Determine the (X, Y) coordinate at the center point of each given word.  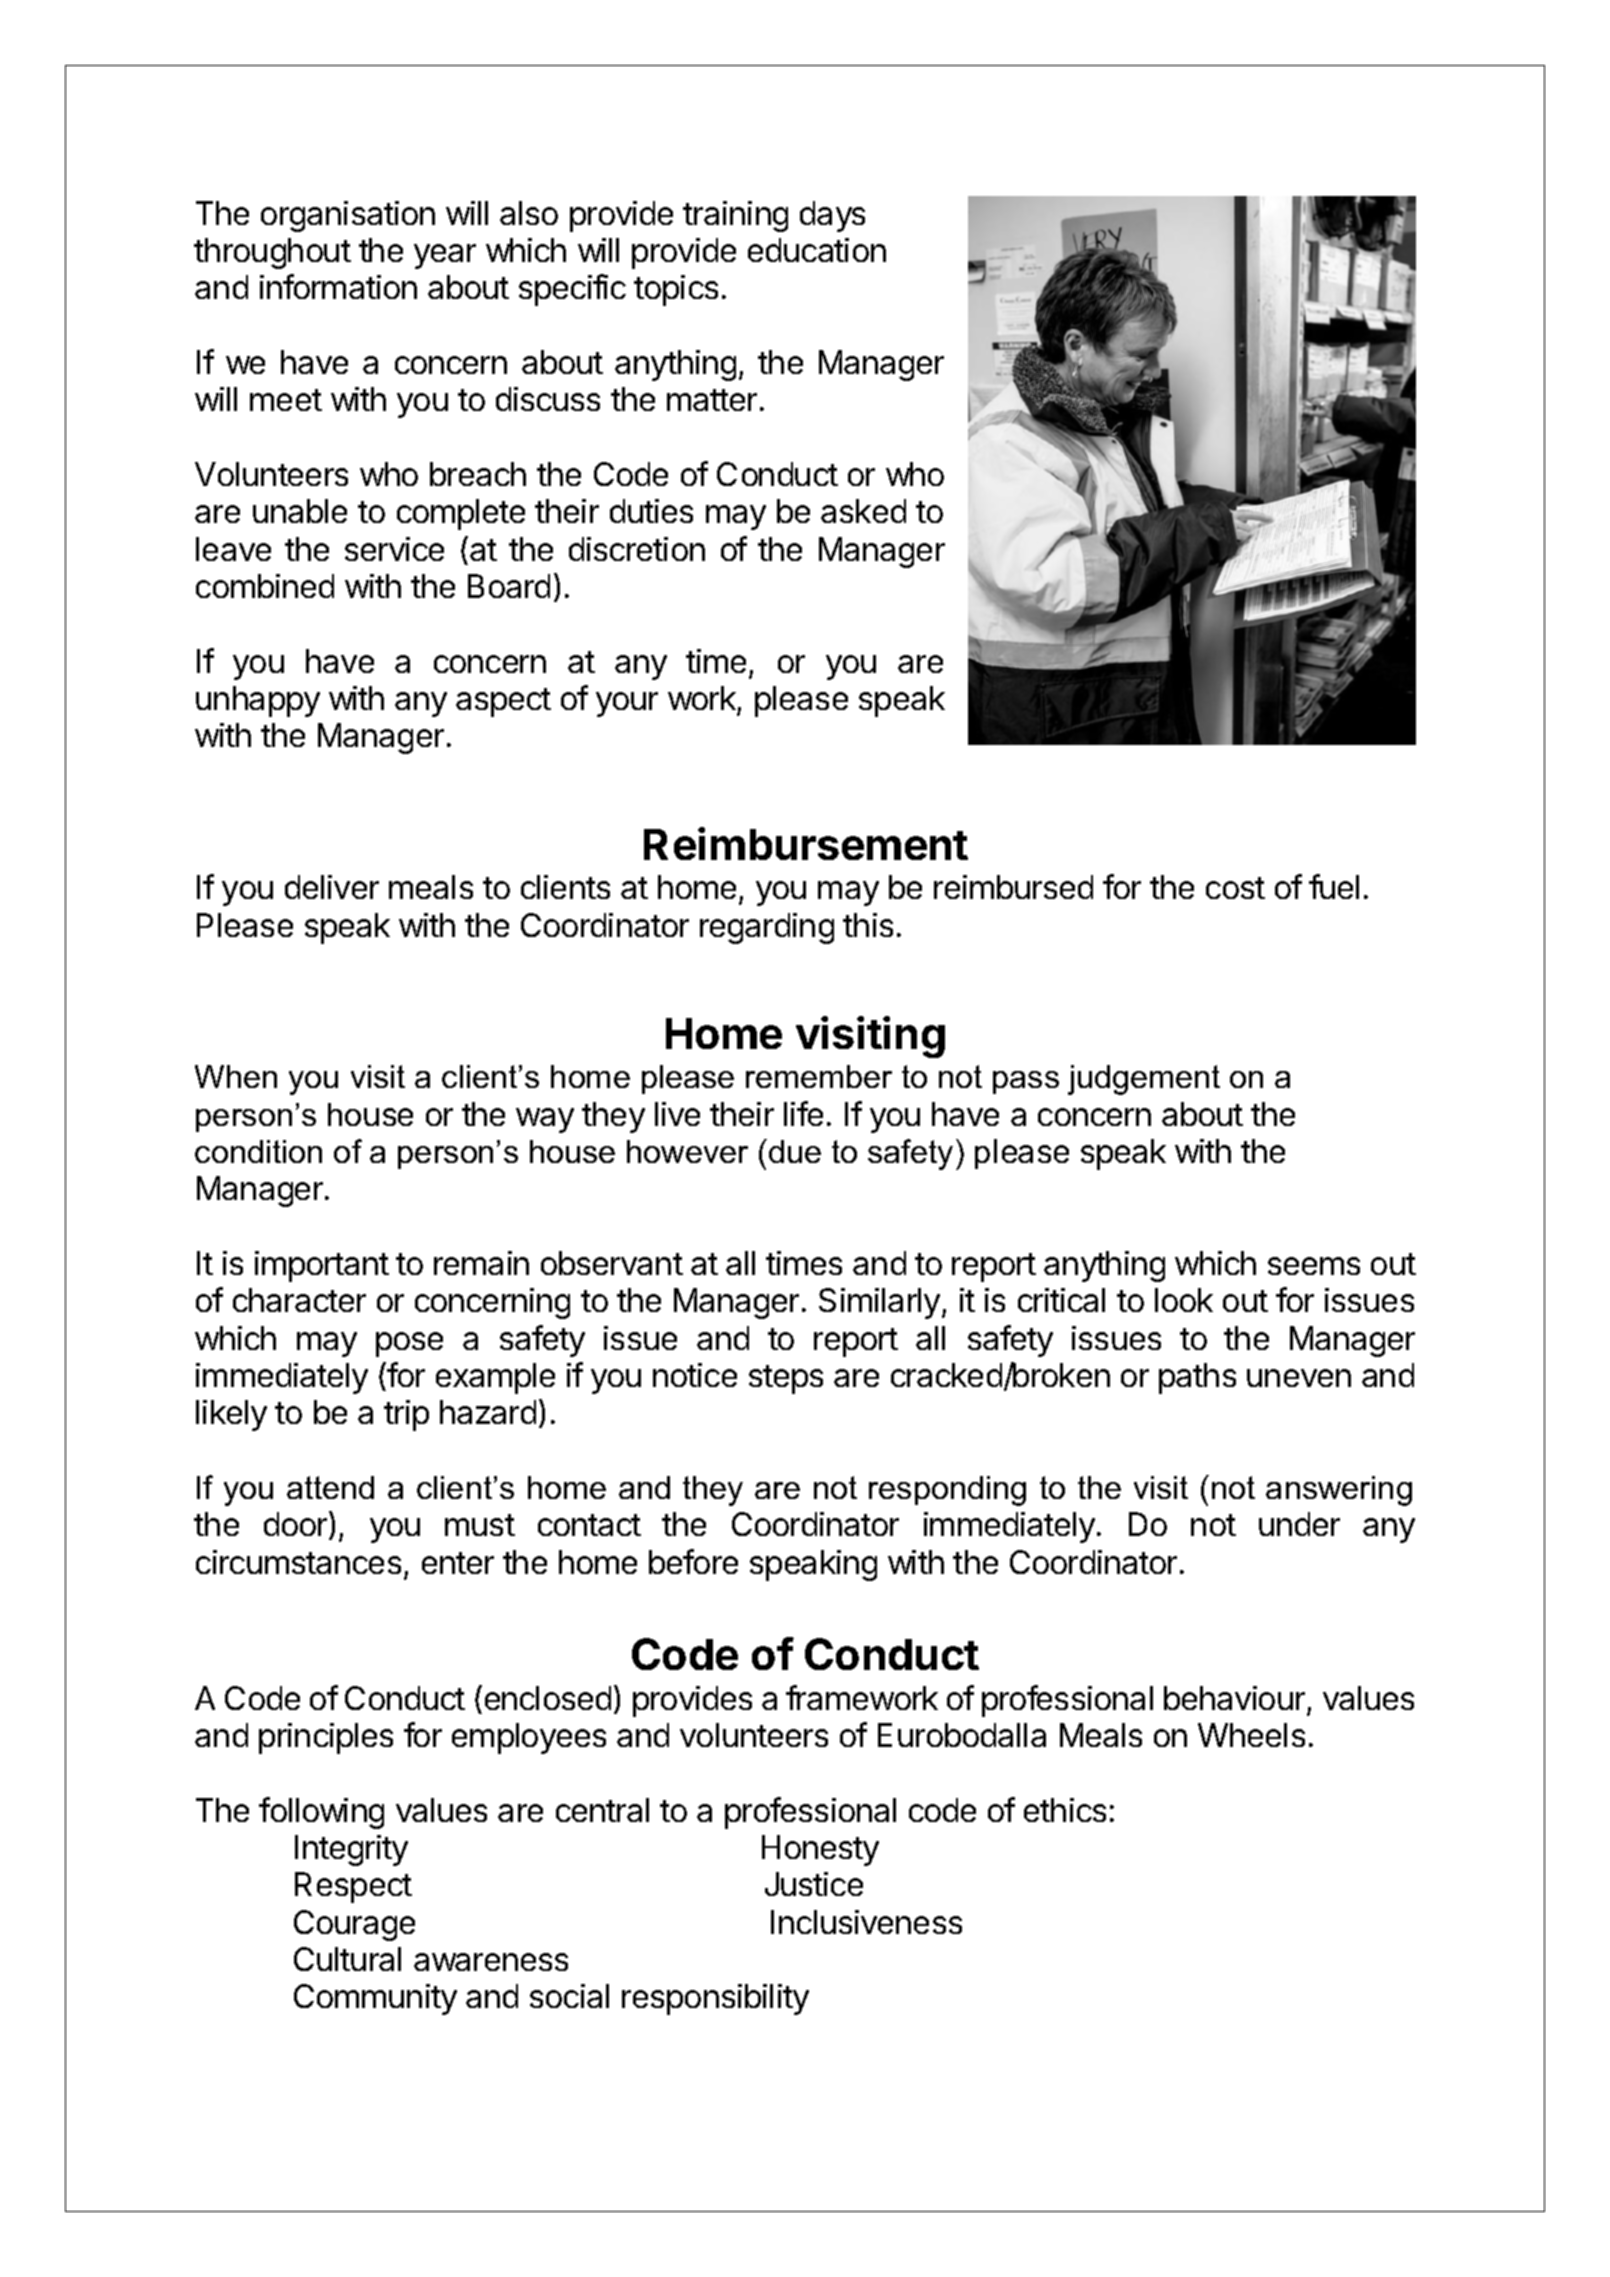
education (817, 250)
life (803, 1113)
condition (258, 1151)
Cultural (347, 1959)
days (832, 216)
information (338, 286)
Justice (814, 1884)
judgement (1144, 1080)
